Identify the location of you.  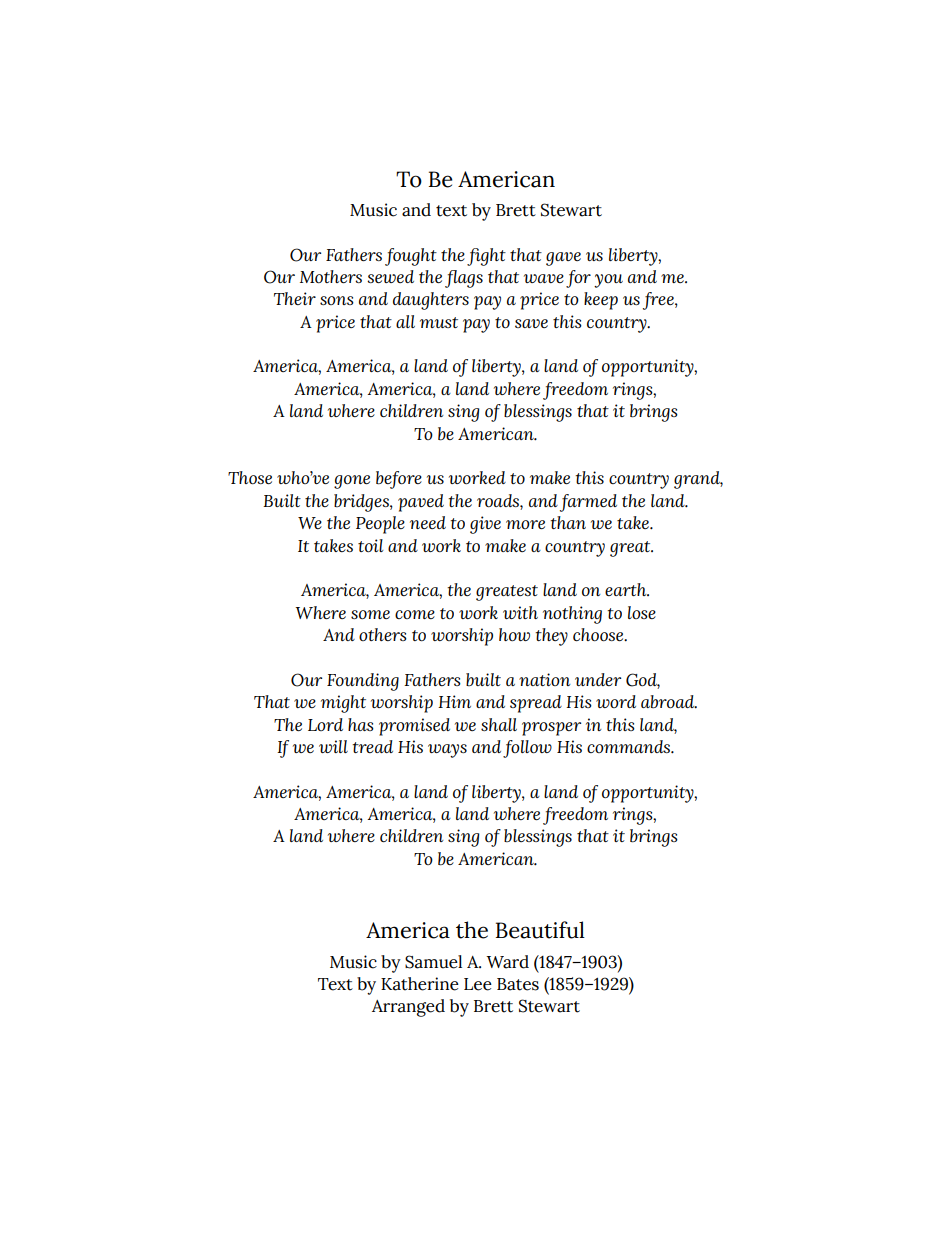
(608, 281).
